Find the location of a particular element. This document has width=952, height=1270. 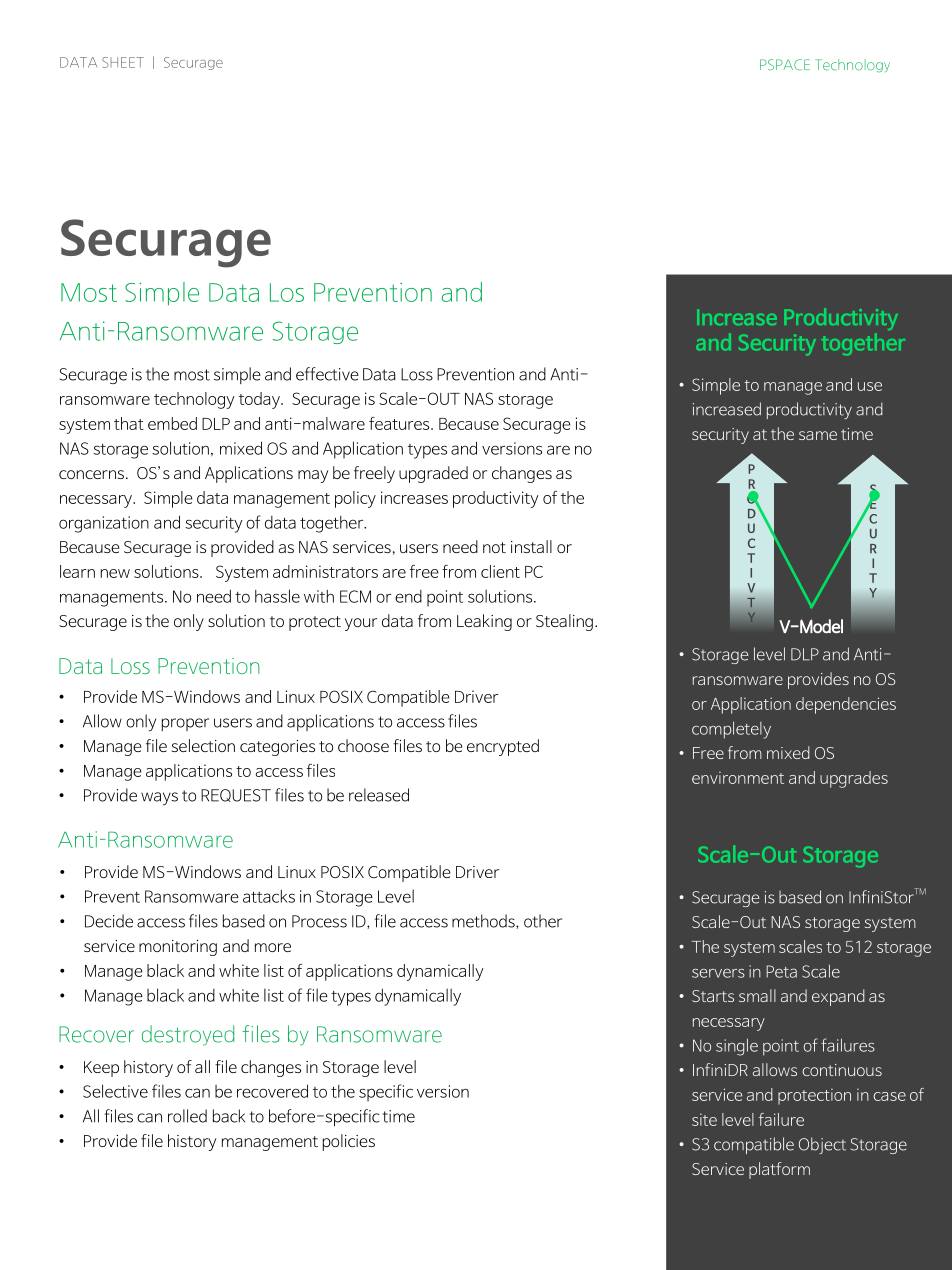

new is located at coordinates (115, 573).
